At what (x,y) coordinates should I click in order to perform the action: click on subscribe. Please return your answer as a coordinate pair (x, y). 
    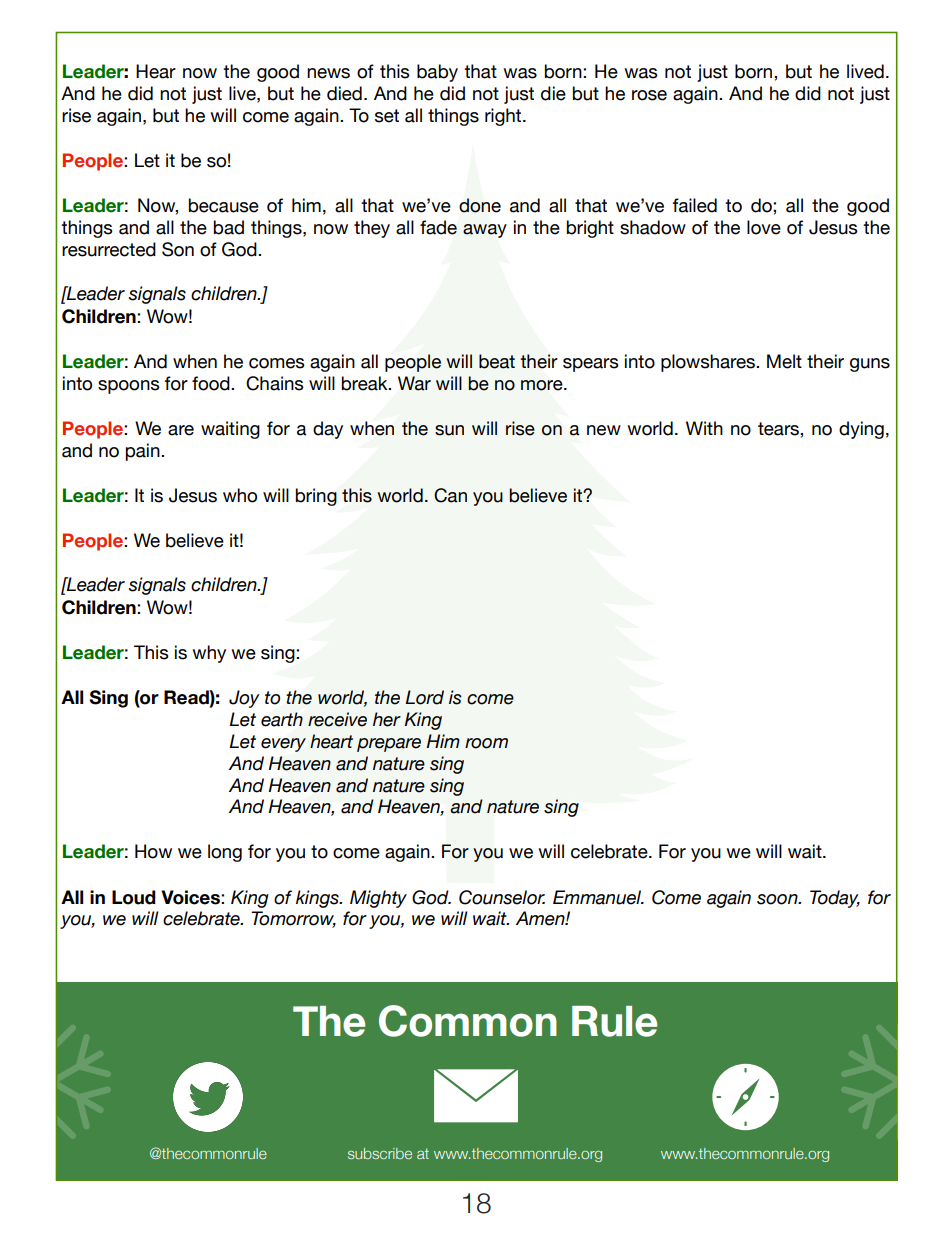
    Looking at the image, I should click on (380, 1153).
